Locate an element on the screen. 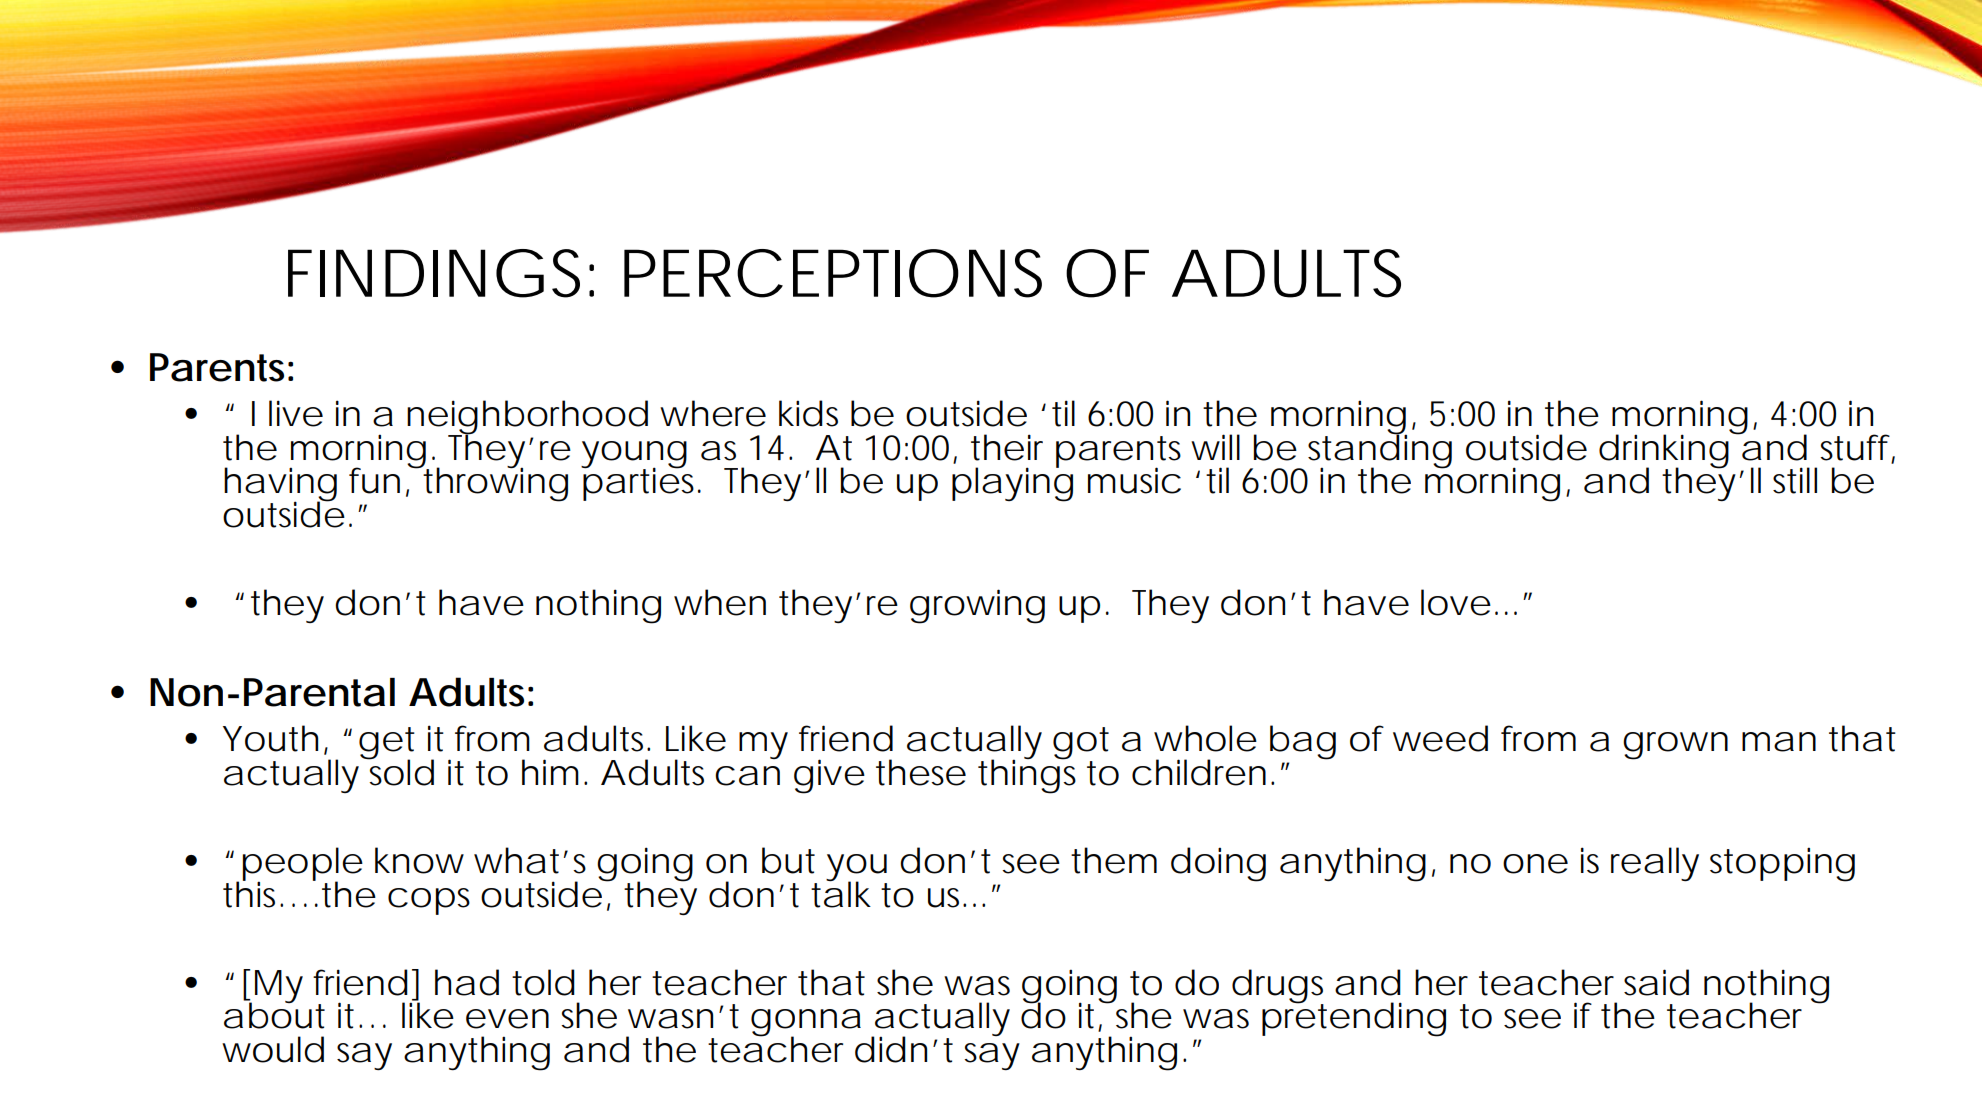  get is located at coordinates (387, 744).
